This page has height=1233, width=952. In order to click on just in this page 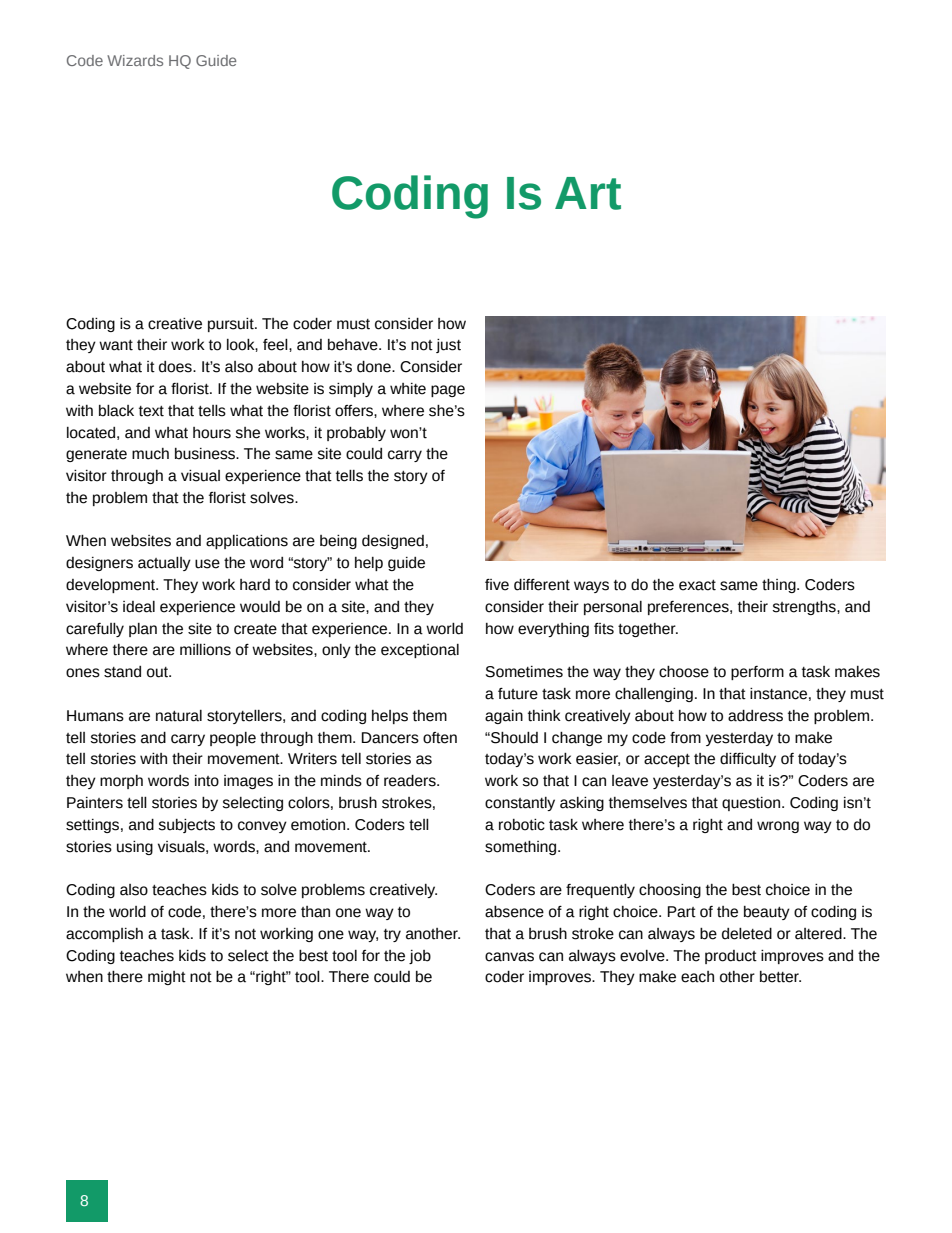, I will do `click(448, 346)`.
